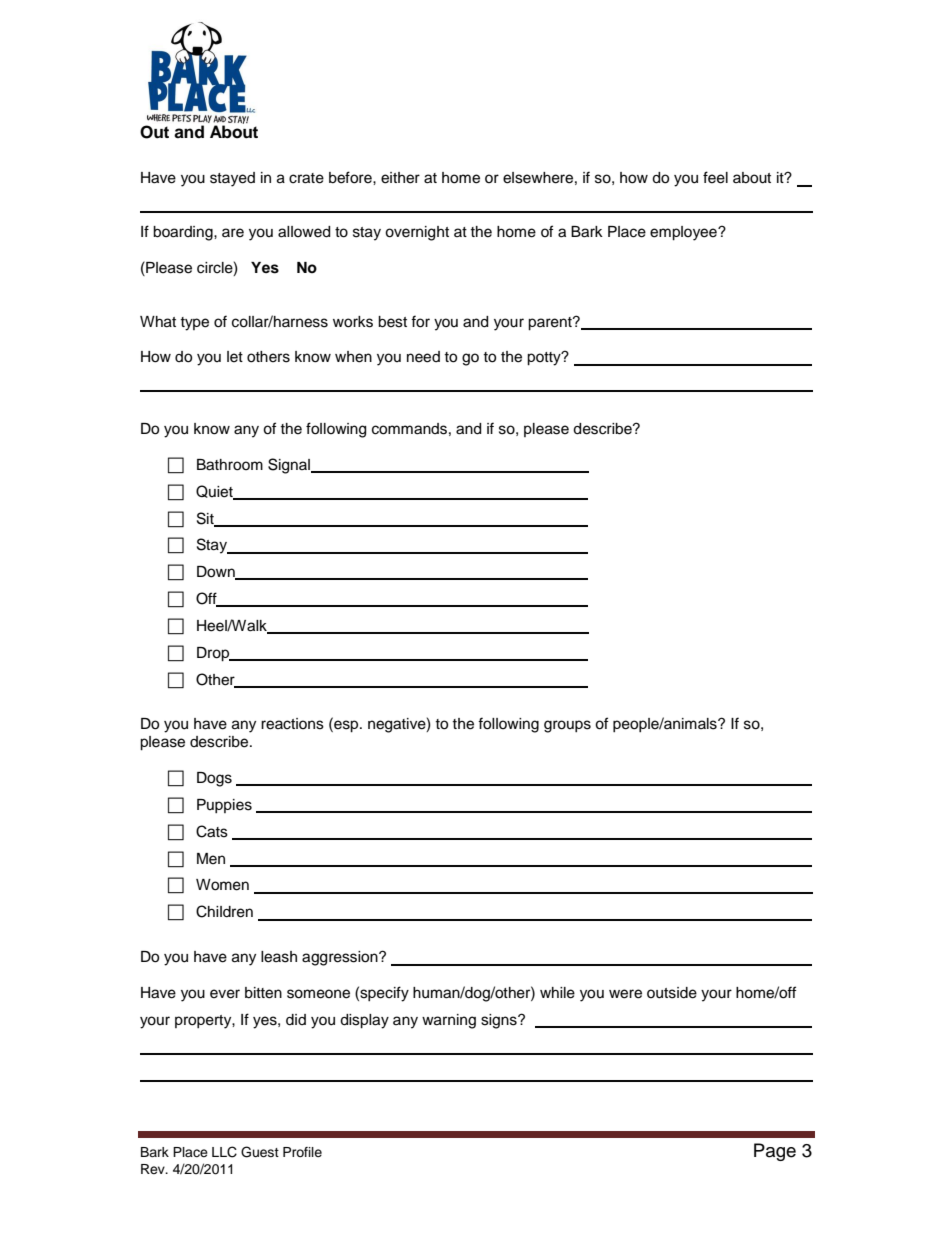  Describe the element at coordinates (417, 233) in the image. I see `overnight` at that location.
